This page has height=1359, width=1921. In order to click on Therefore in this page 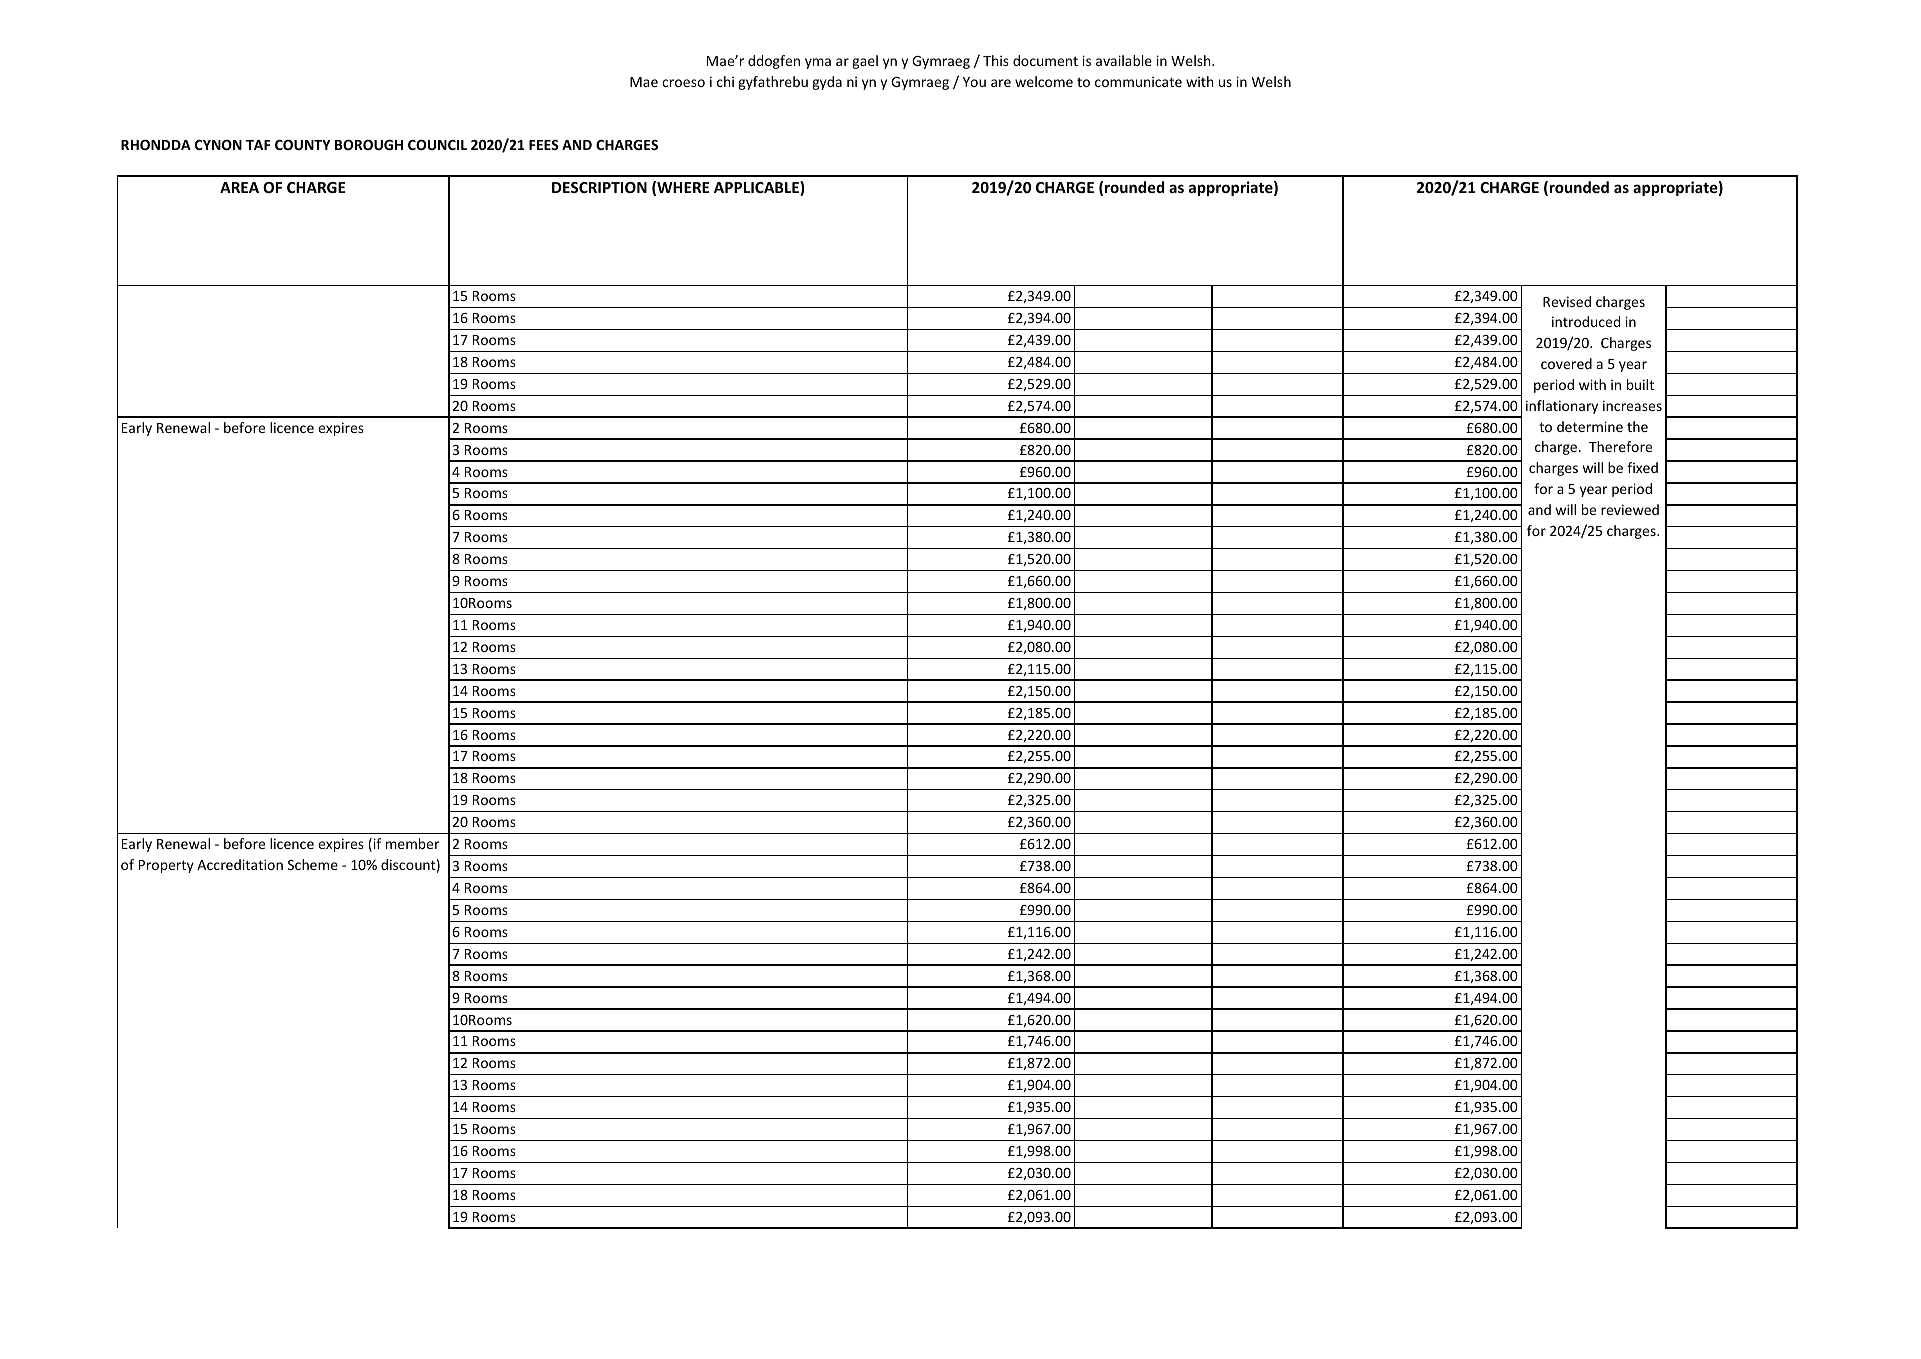, I will do `click(1620, 446)`.
